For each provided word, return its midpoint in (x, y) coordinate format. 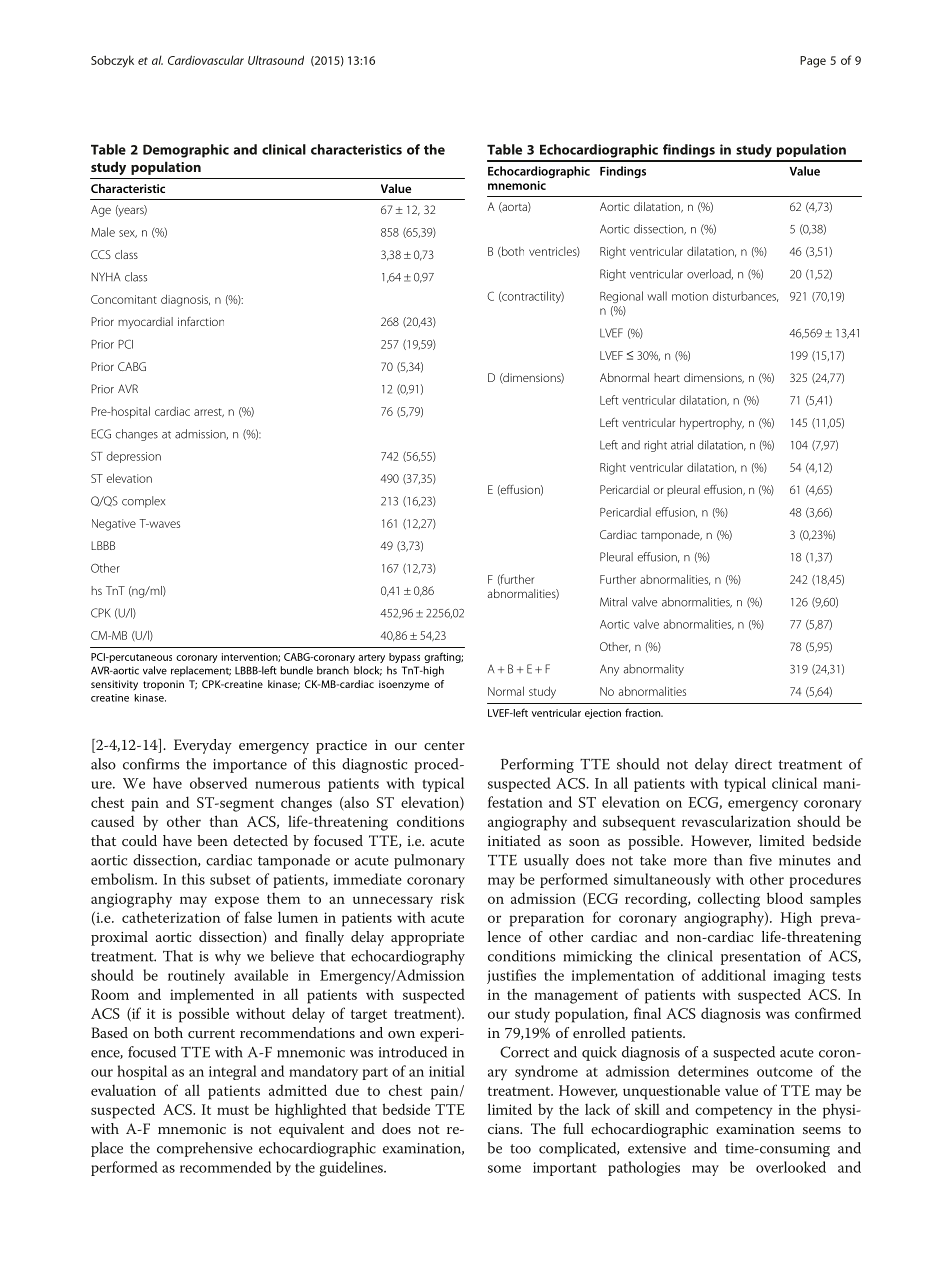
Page (813, 62)
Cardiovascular (206, 60)
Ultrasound (276, 60)
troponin (163, 685)
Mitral (613, 602)
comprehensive (205, 1149)
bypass (404, 658)
